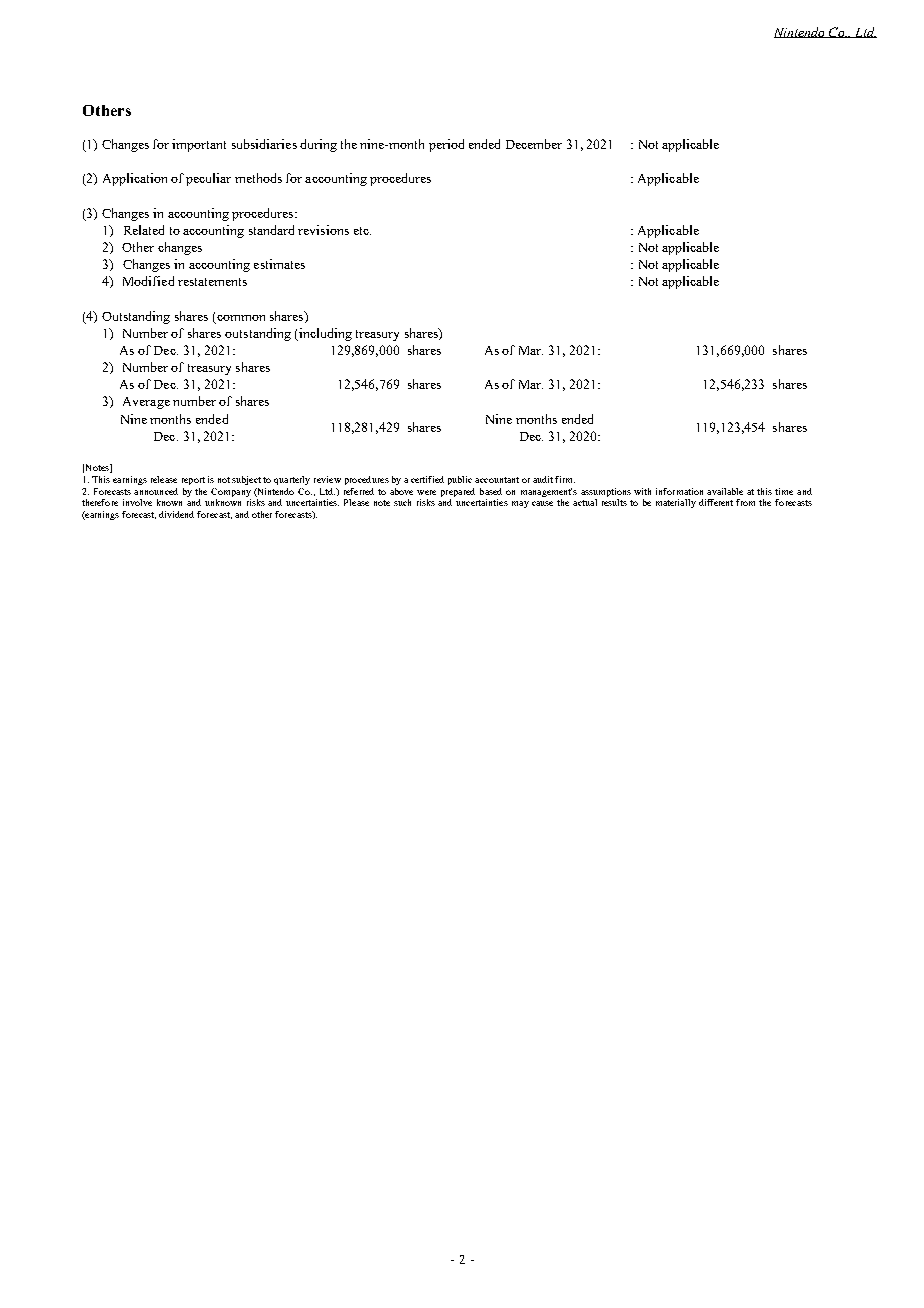  I want to click on estimates, so click(279, 264).
